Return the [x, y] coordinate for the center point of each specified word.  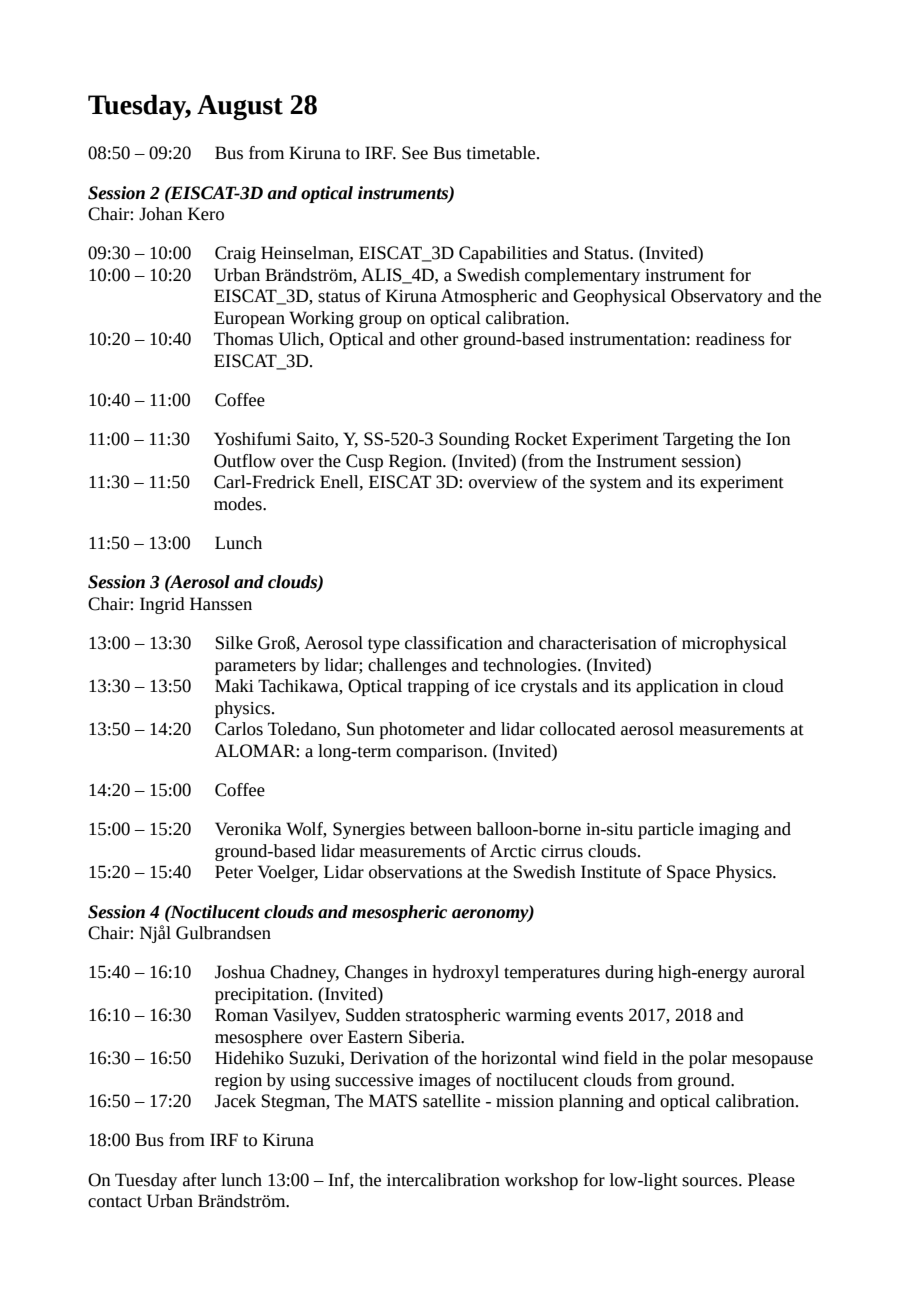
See [415, 153]
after [199, 1180]
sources [711, 1182]
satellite [451, 1101]
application [677, 687]
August [240, 107]
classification [454, 643]
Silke [234, 643]
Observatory [717, 297]
